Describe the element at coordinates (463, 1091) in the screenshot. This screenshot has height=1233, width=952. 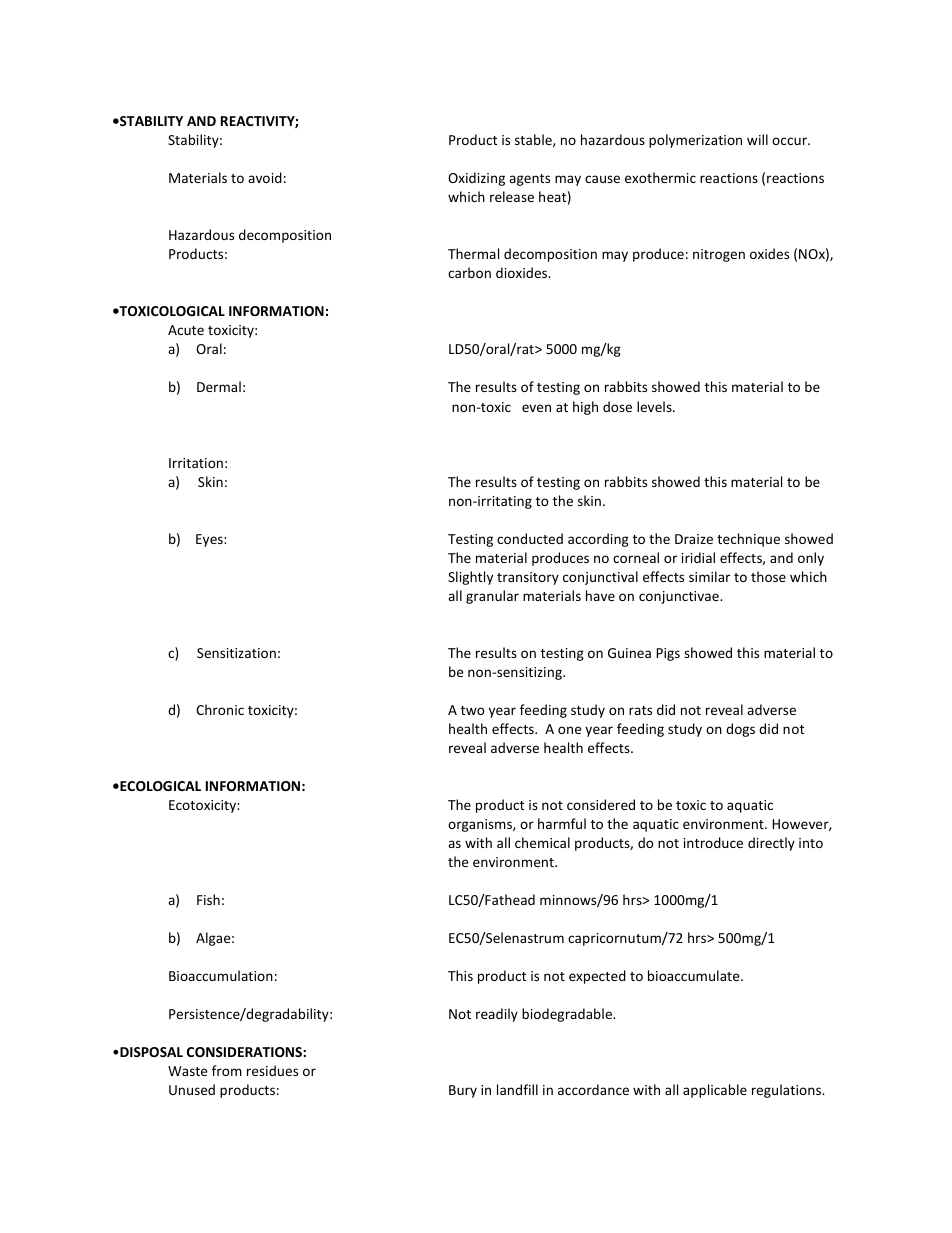
I see `Bury` at that location.
